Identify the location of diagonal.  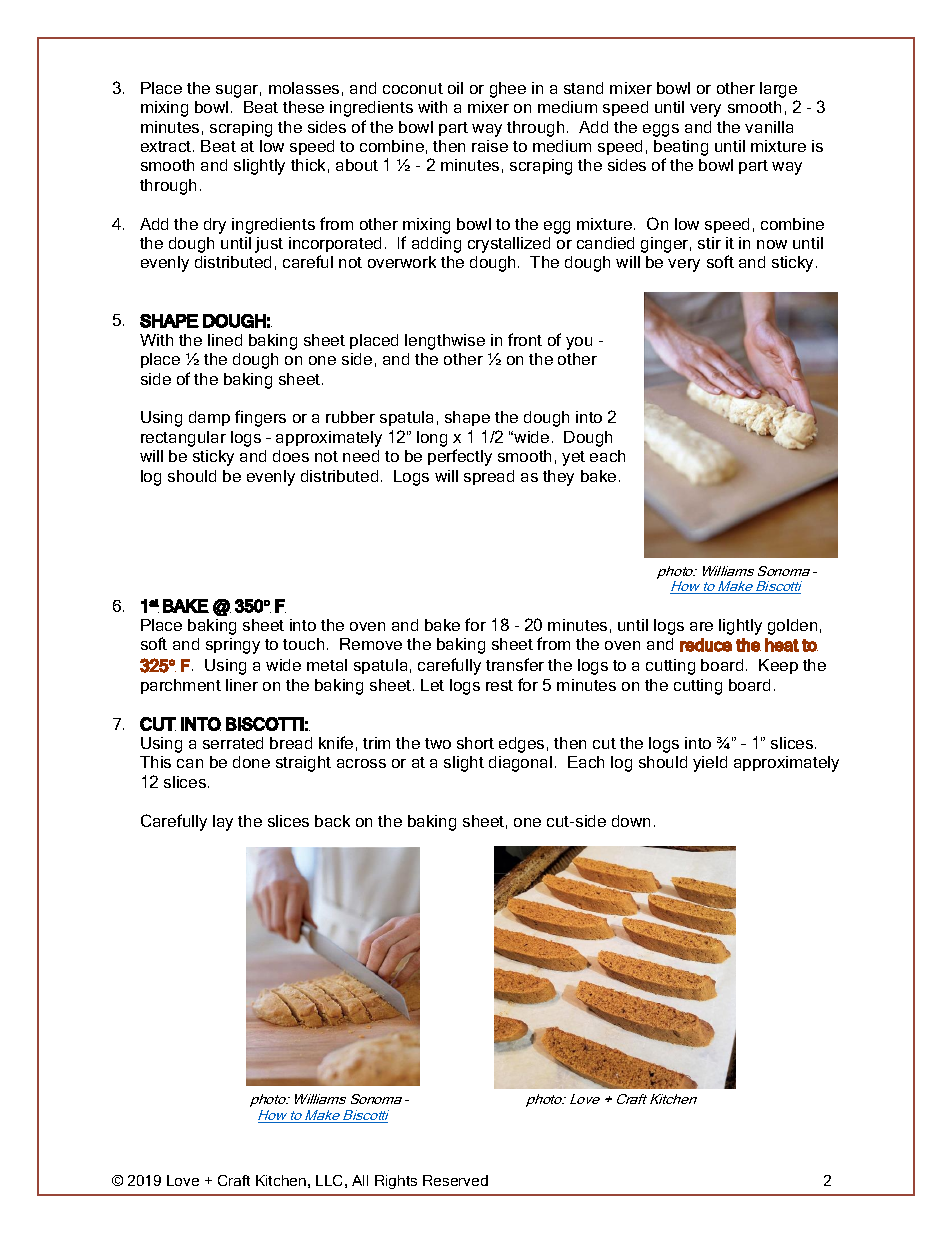
(520, 764).
